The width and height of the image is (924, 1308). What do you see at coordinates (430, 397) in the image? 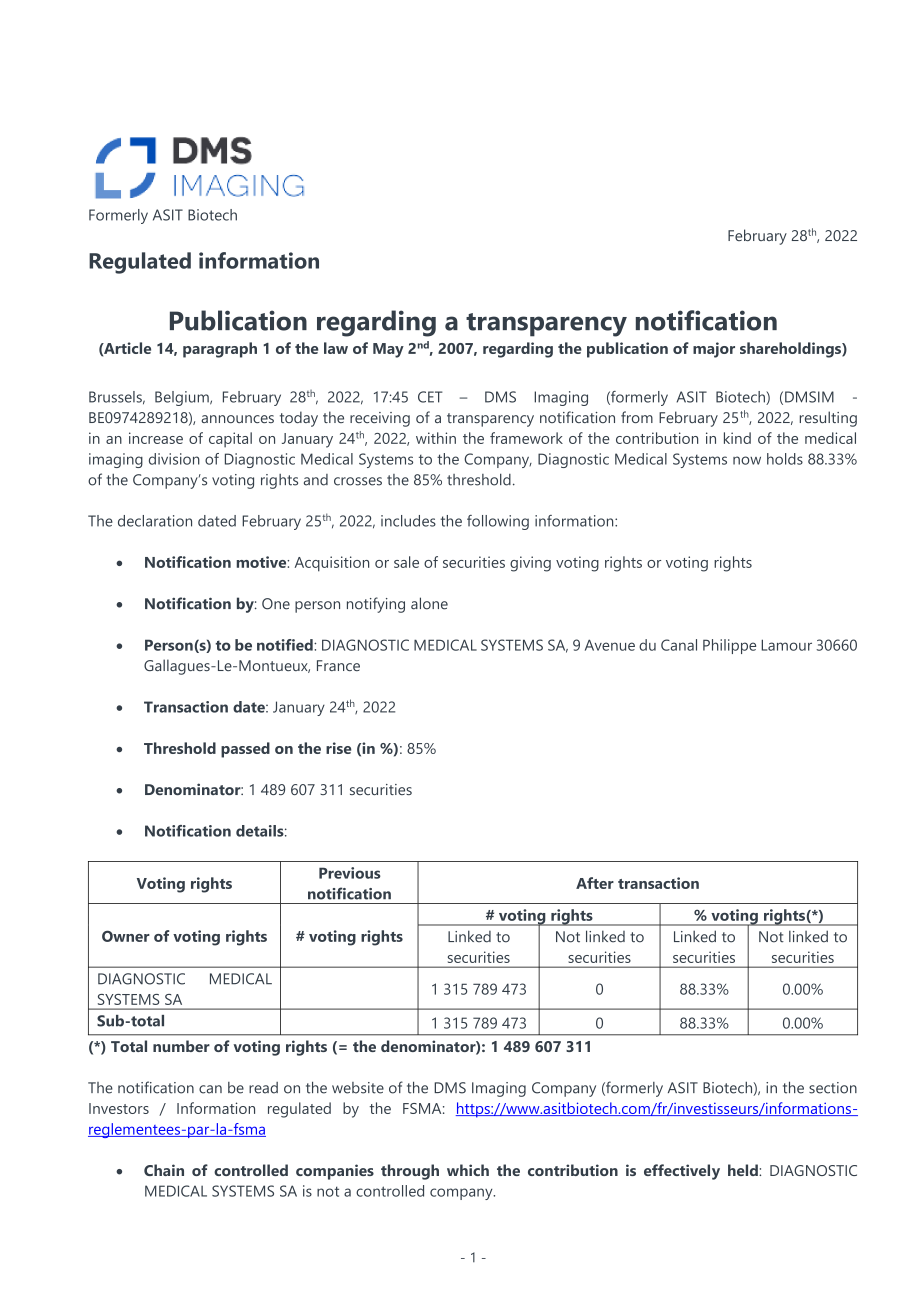
I see `CET` at bounding box center [430, 397].
